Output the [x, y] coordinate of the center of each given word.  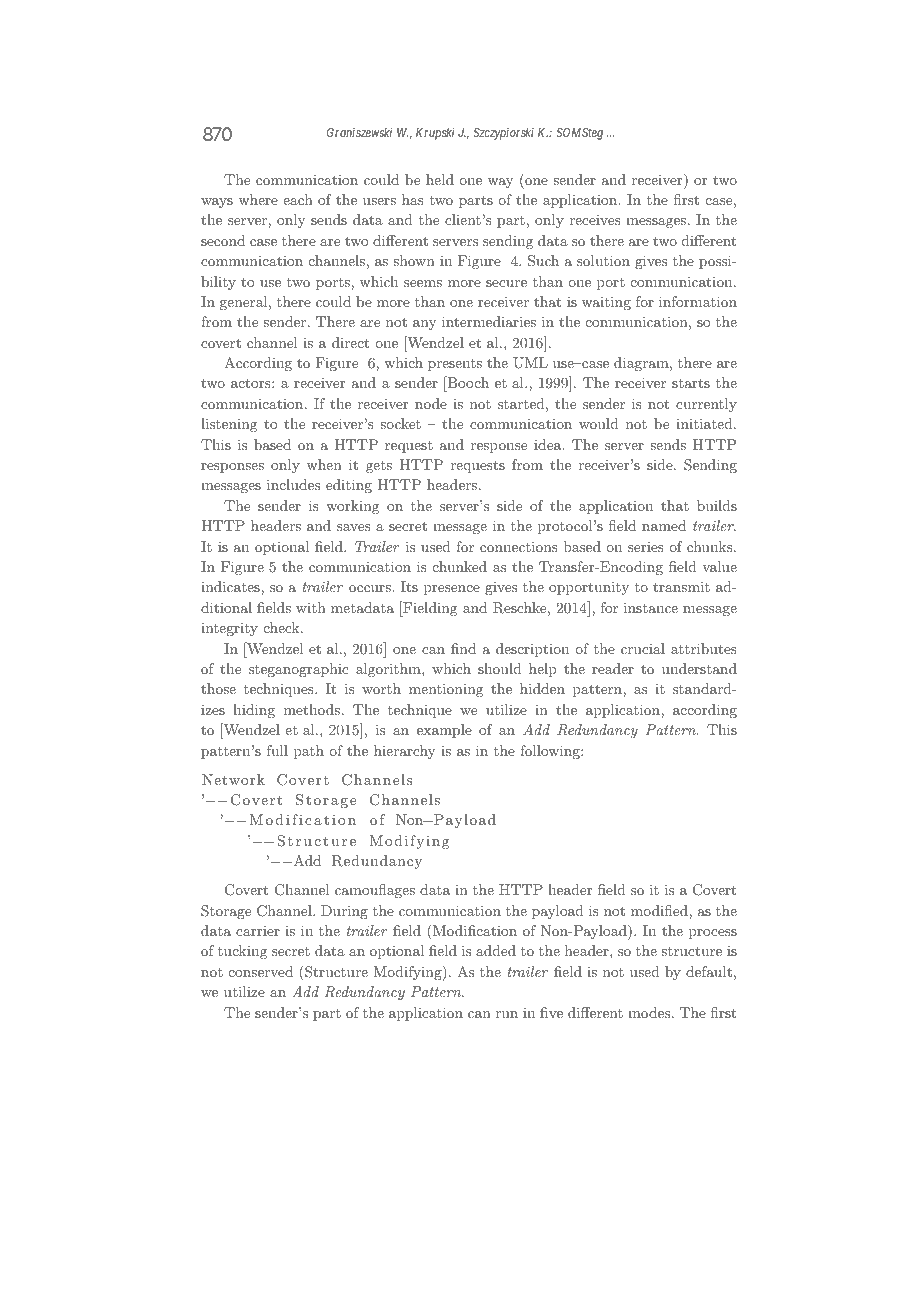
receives [595, 219]
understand [699, 668]
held [440, 179]
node [431, 403]
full [277, 750]
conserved [261, 971]
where [258, 199]
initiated [705, 423]
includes [293, 484]
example [444, 731]
